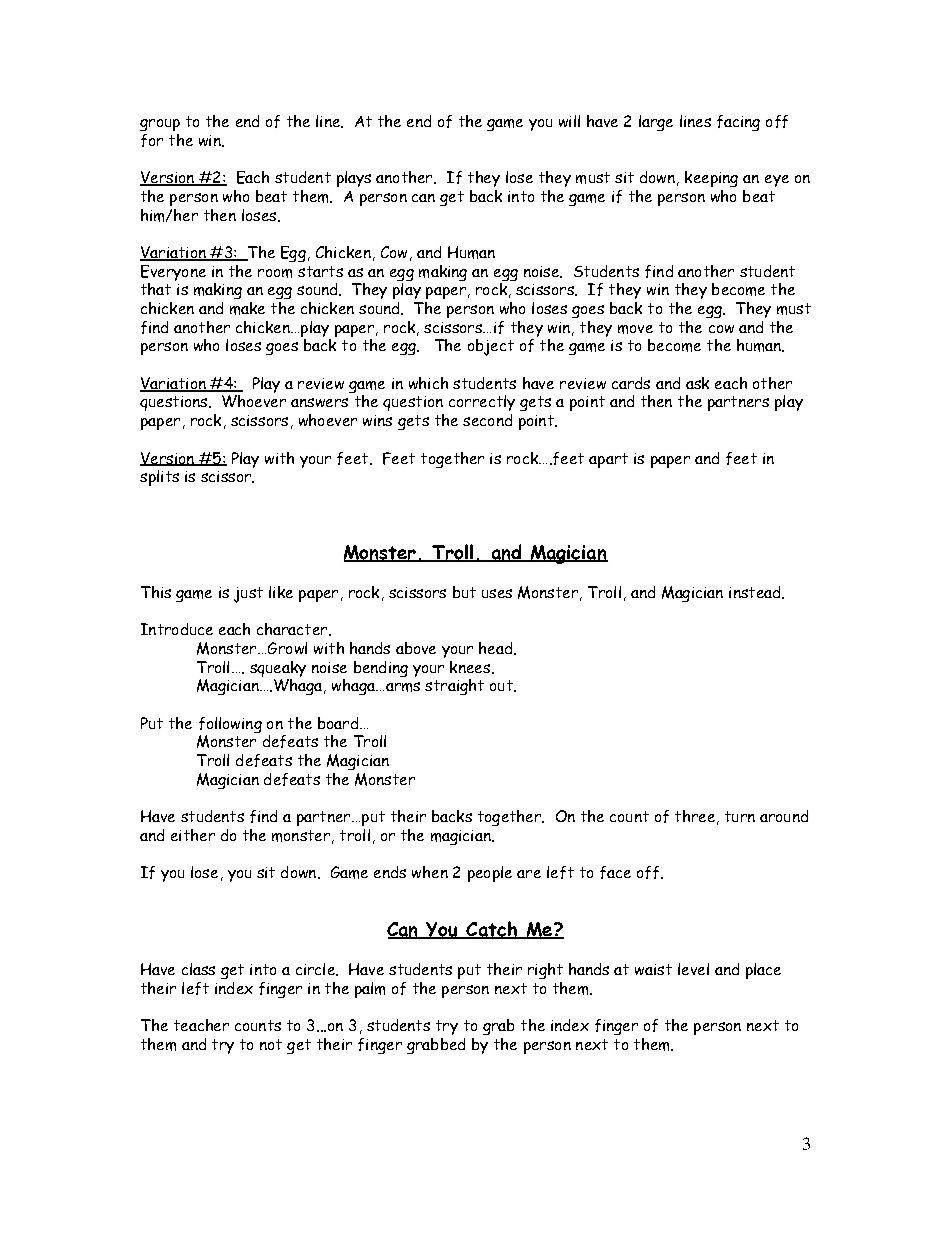 The image size is (952, 1233). I want to click on will, so click(569, 121).
